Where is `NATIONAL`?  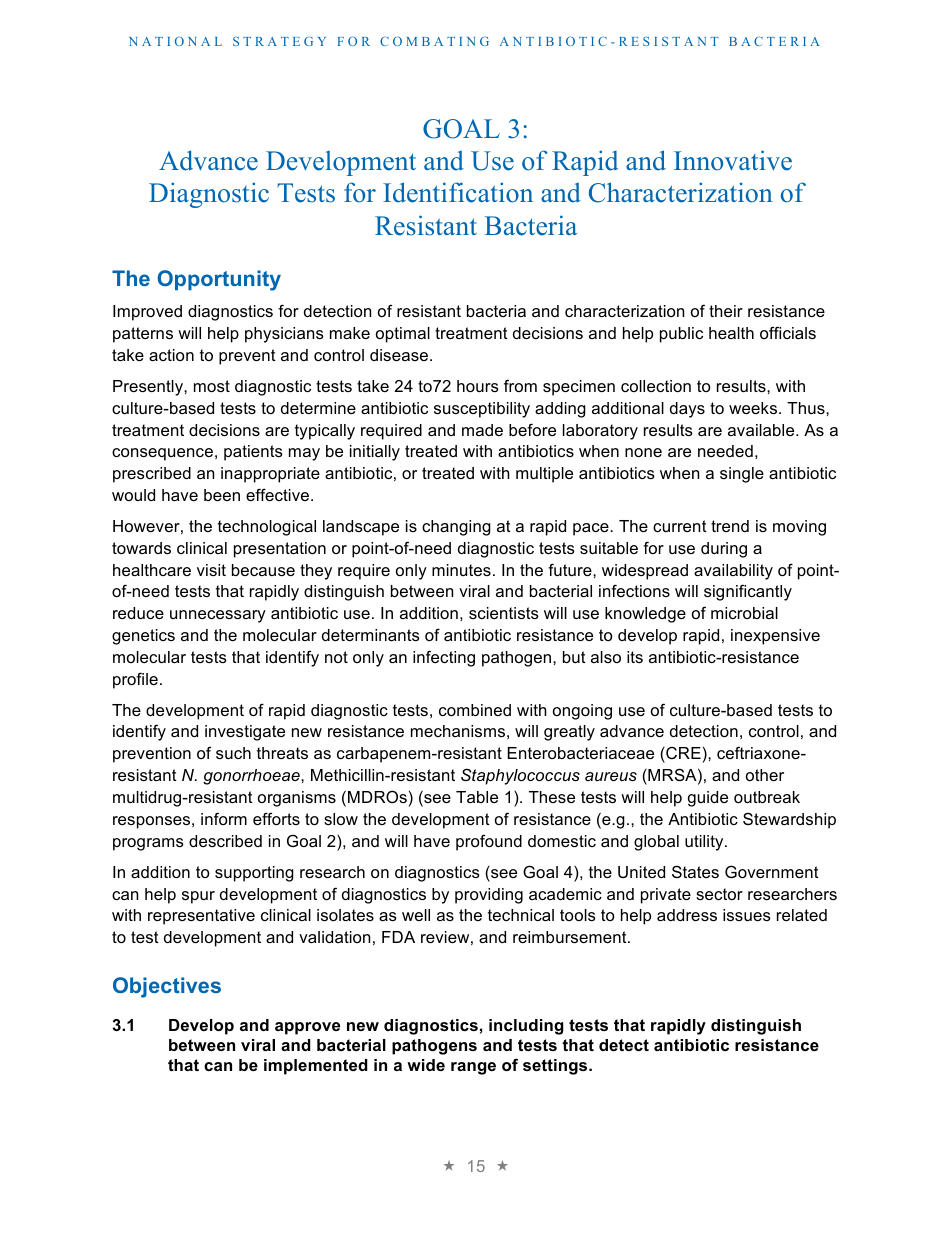 NATIONAL is located at coordinates (175, 41).
